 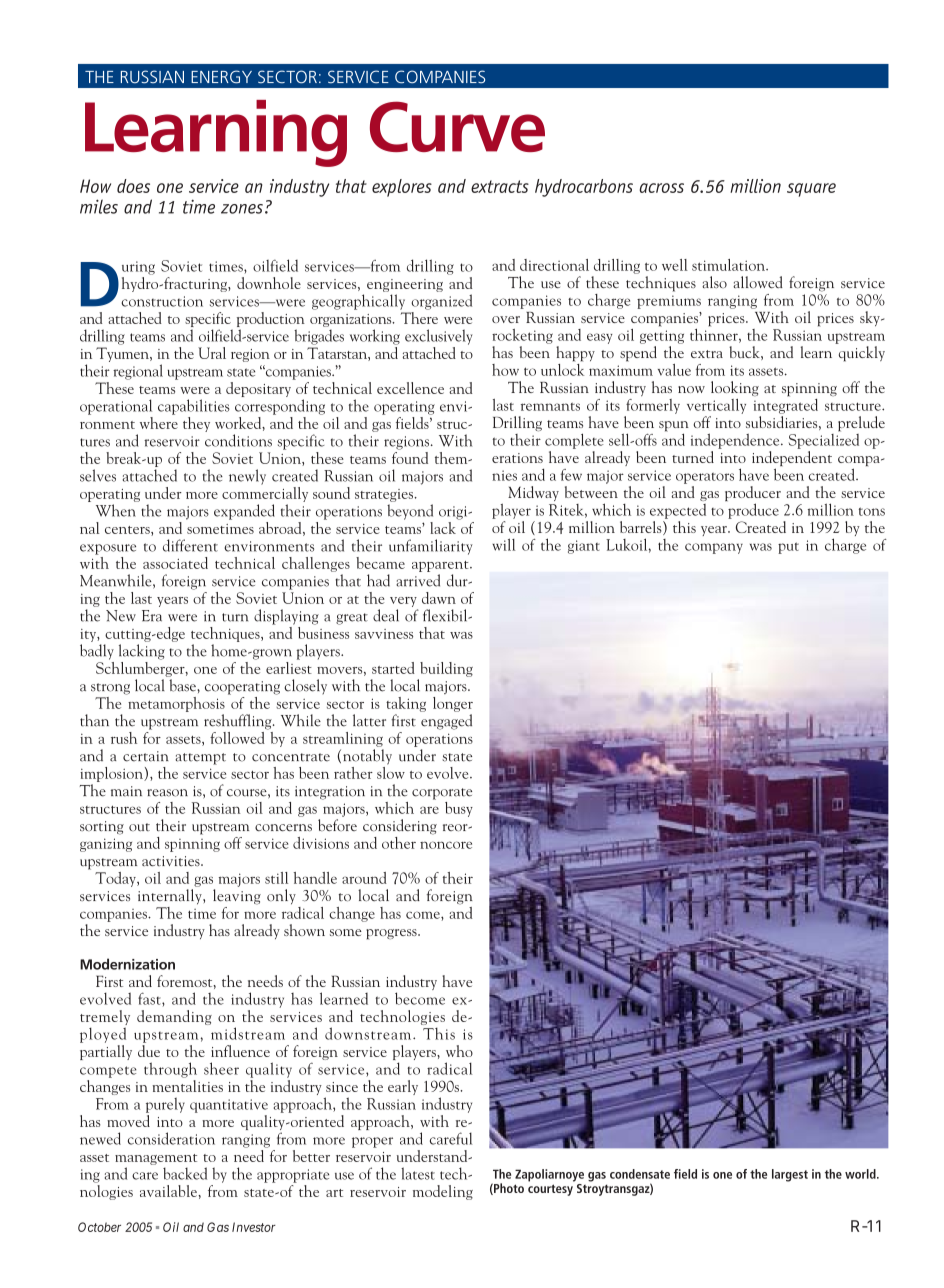 What do you see at coordinates (185, 1173) in the image?
I see `backed` at bounding box center [185, 1173].
